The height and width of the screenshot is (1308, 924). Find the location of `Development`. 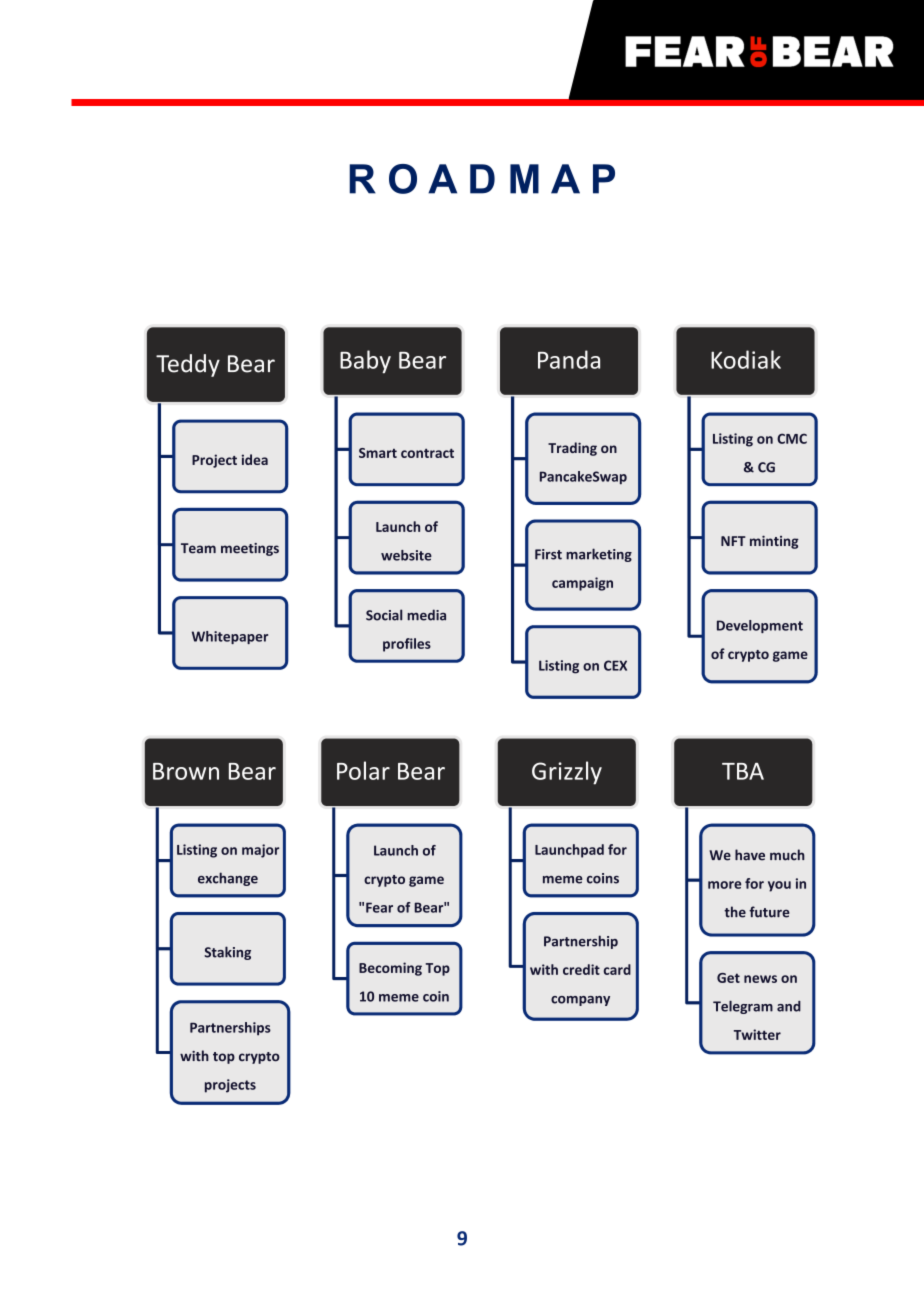

Development is located at coordinates (760, 626).
